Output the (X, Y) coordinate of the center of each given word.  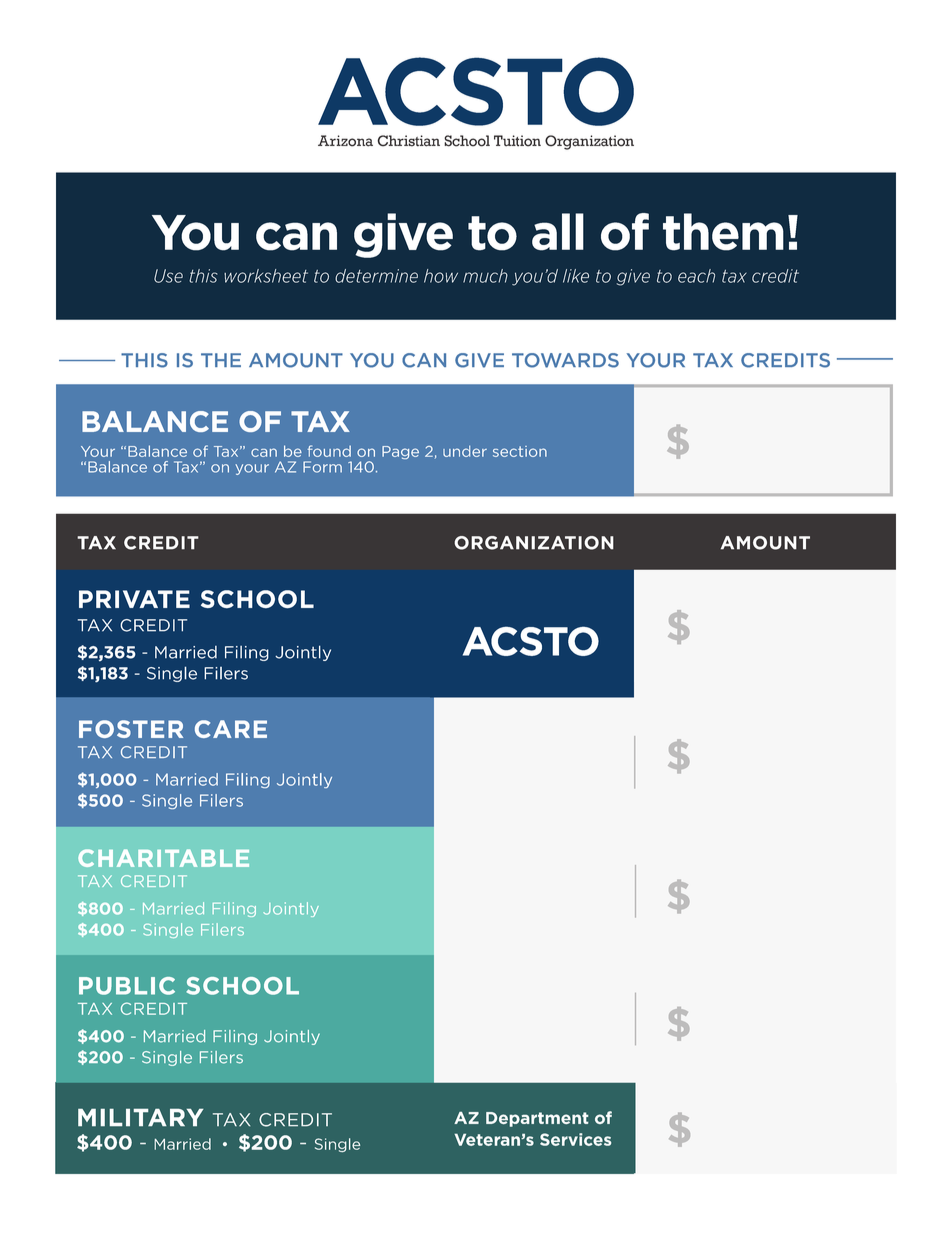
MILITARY (141, 1117)
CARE (231, 729)
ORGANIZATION (534, 543)
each (696, 276)
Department (537, 1119)
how (441, 276)
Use (168, 276)
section (520, 451)
